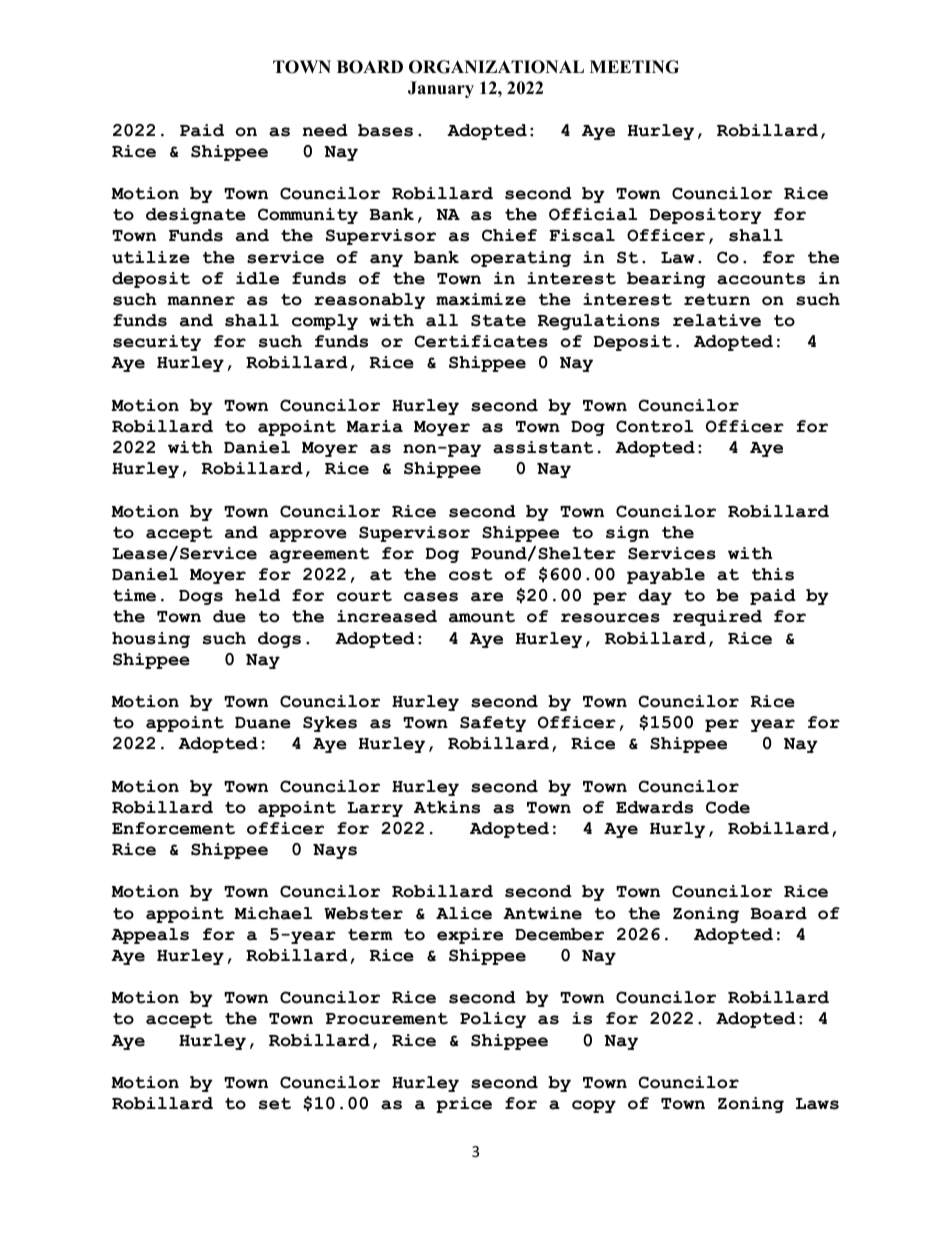  Describe the element at coordinates (441, 89) in the document. I see `January` at that location.
